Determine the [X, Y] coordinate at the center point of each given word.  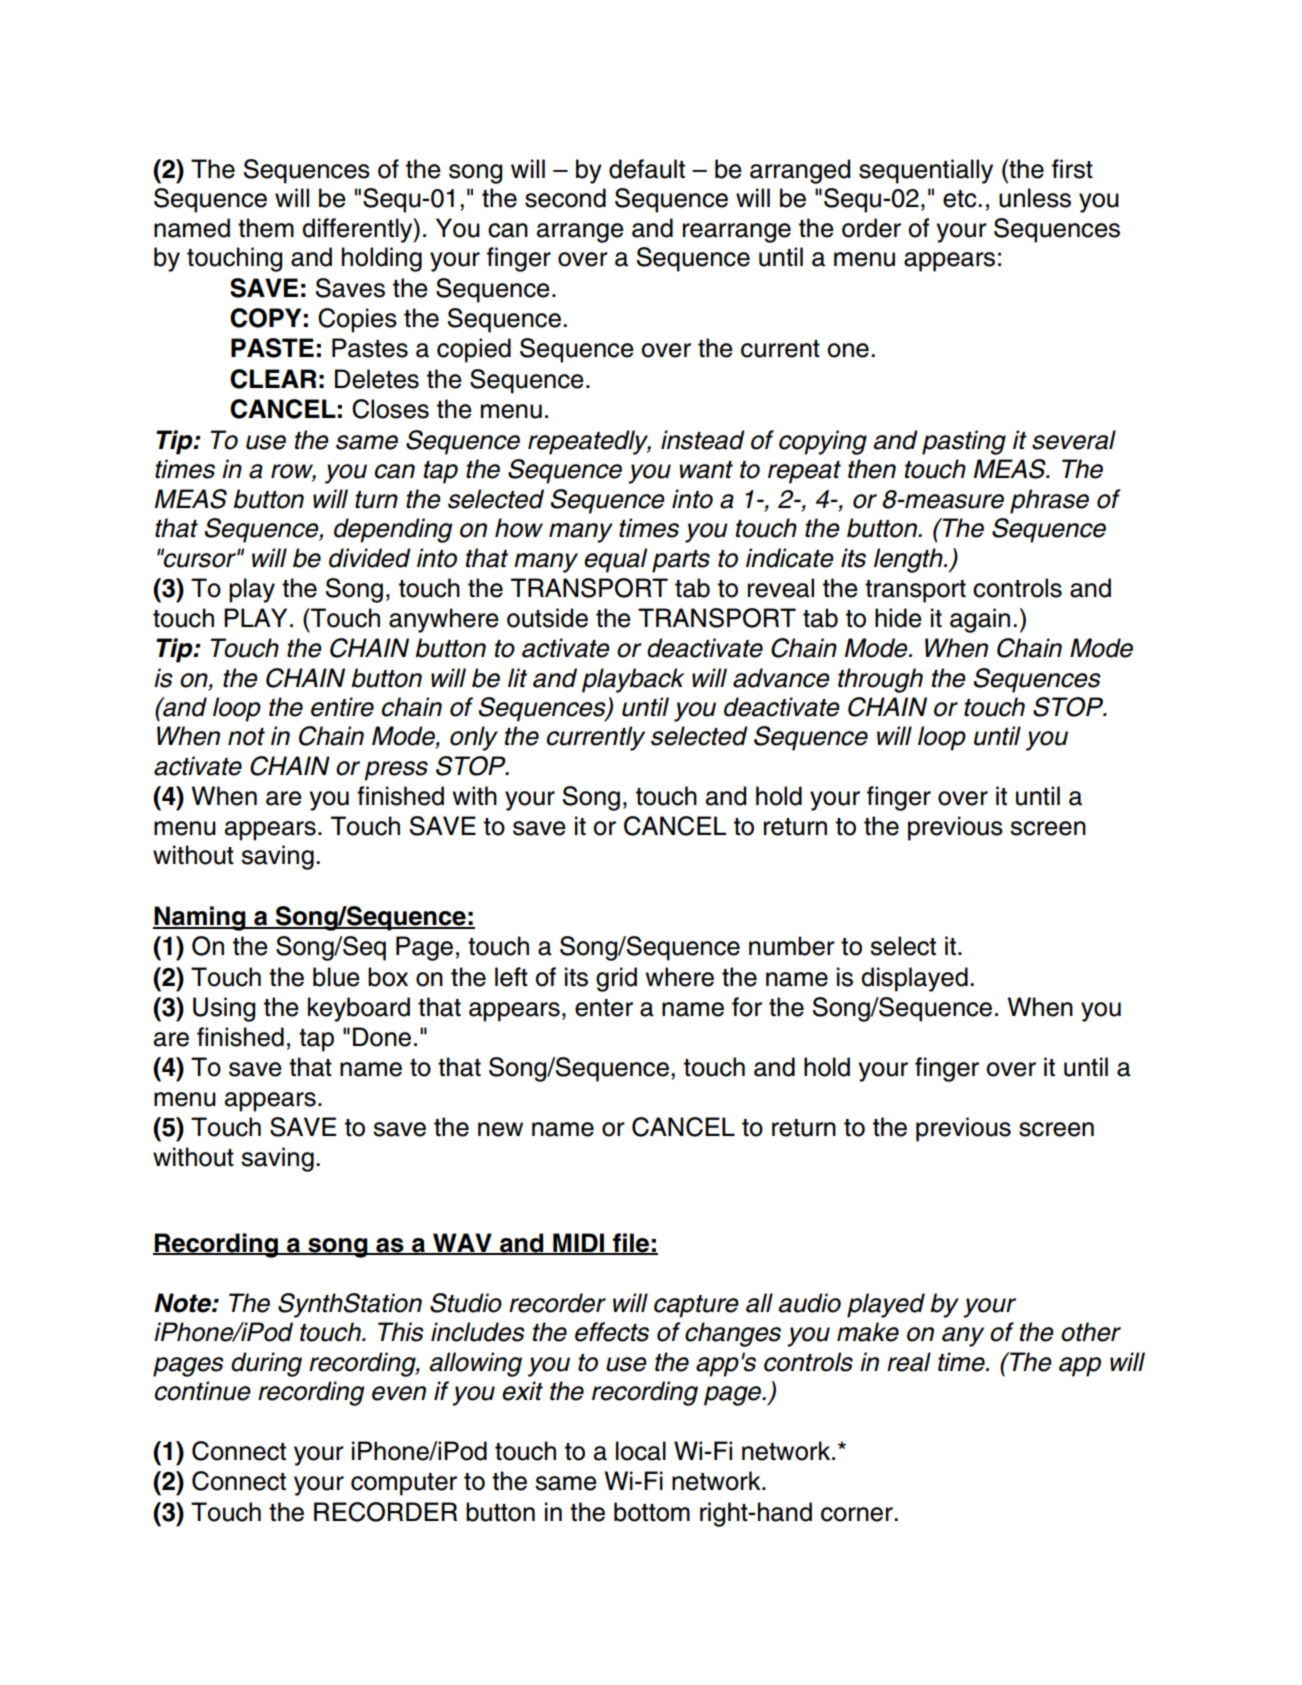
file [631, 1244]
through [880, 680]
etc [961, 199]
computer [404, 1484]
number [792, 946]
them [266, 228]
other [1091, 1332]
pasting [964, 442]
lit [517, 677]
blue [336, 977]
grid [616, 979]
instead [703, 440]
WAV [462, 1243]
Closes [390, 409]
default [647, 169]
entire [342, 707]
